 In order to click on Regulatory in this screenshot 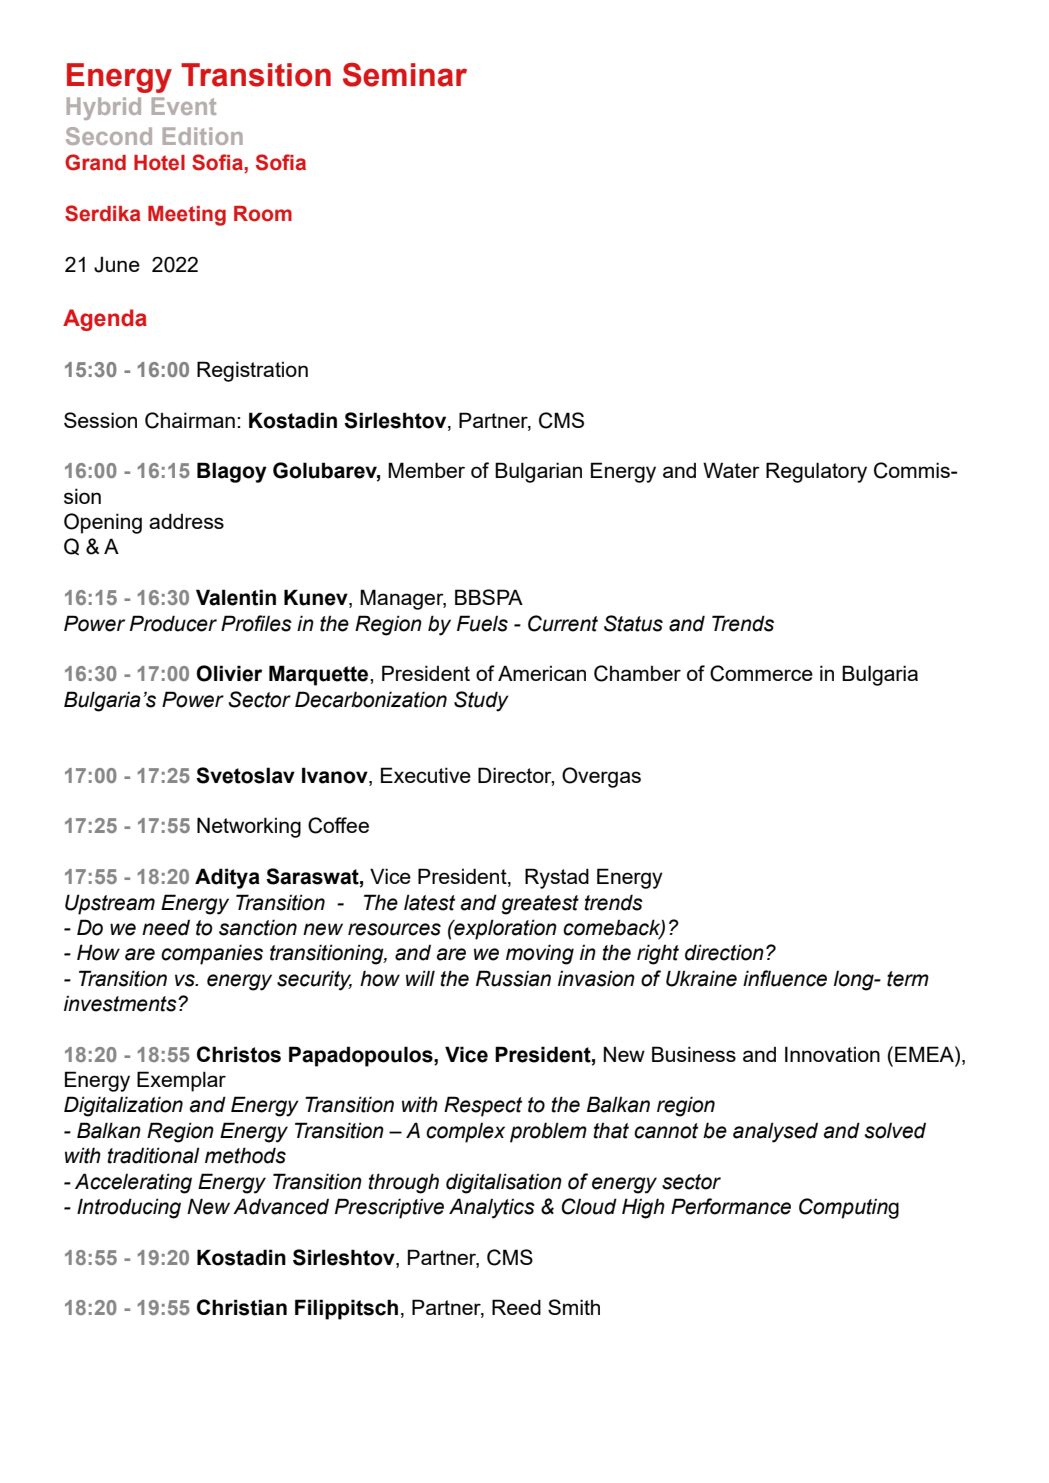, I will do `click(816, 472)`.
